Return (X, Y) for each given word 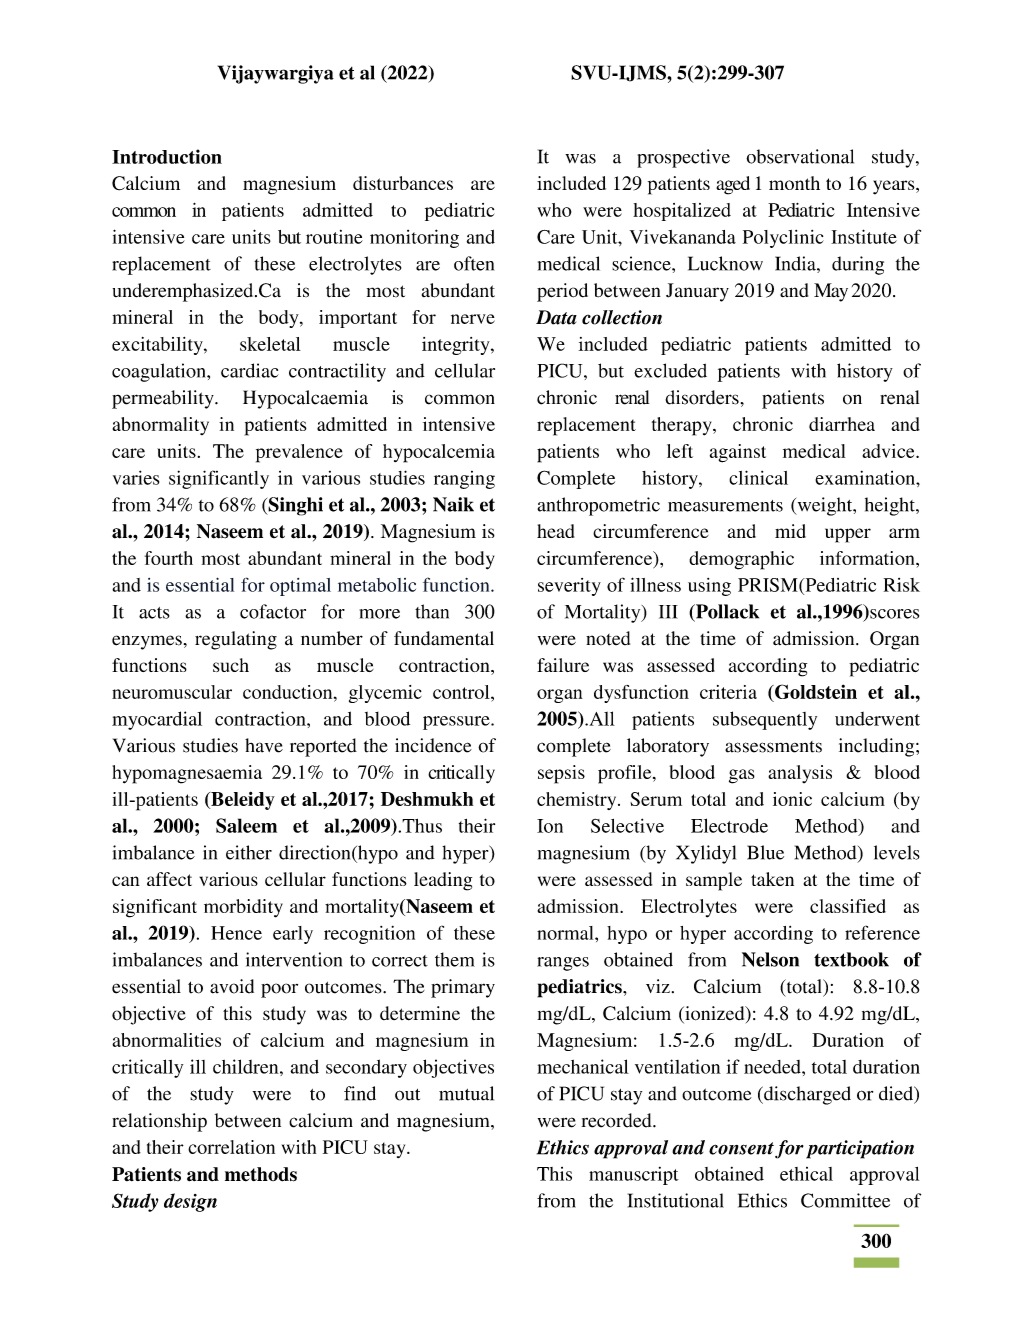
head (555, 531)
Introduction (167, 156)
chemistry (578, 801)
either (249, 852)
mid (790, 531)
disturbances (403, 183)
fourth (169, 558)
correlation (231, 1147)
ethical (806, 1174)
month (794, 183)
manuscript (634, 1176)
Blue (765, 852)
